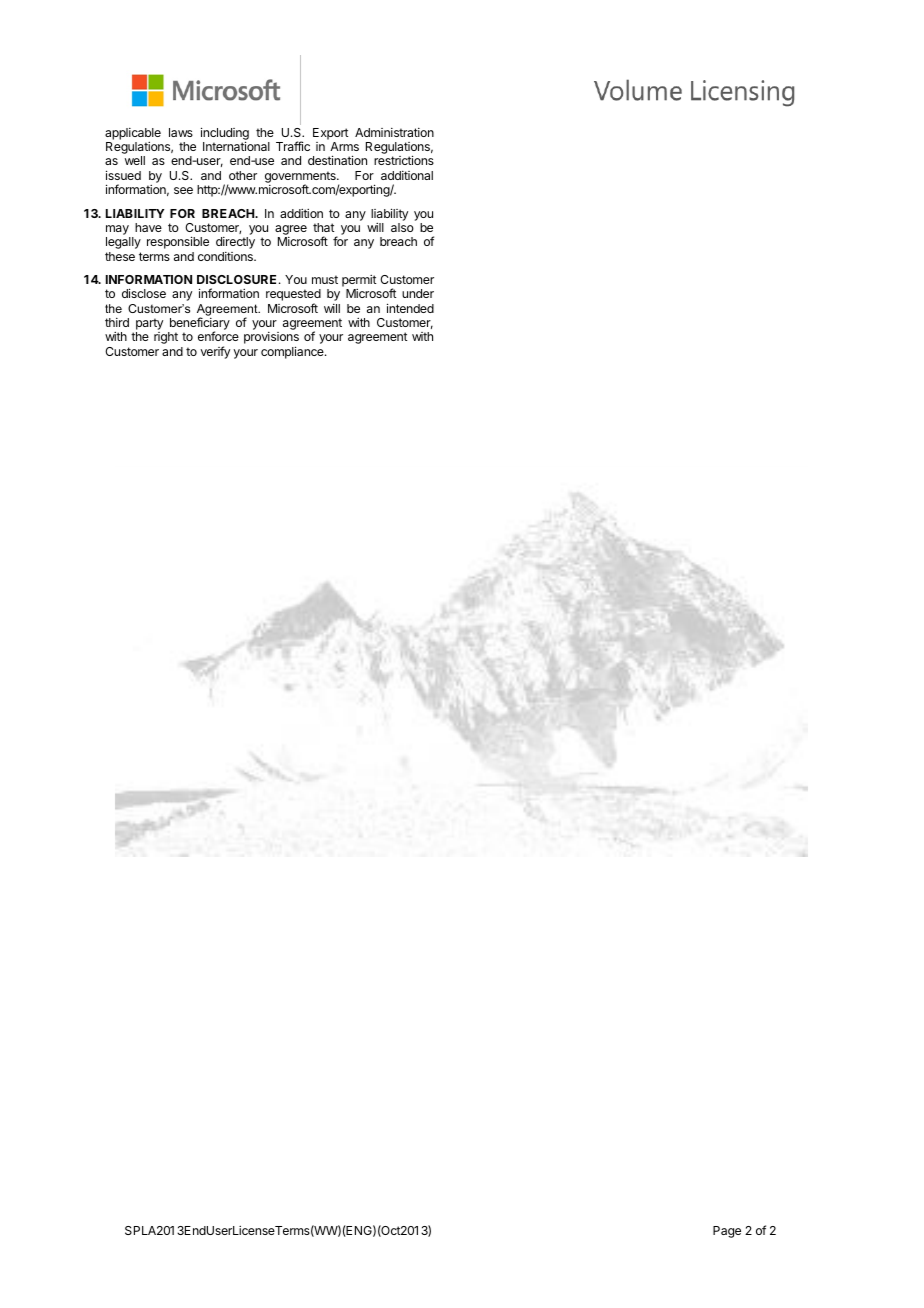  Describe the element at coordinates (394, 132) in the screenshot. I see `Administration` at that location.
